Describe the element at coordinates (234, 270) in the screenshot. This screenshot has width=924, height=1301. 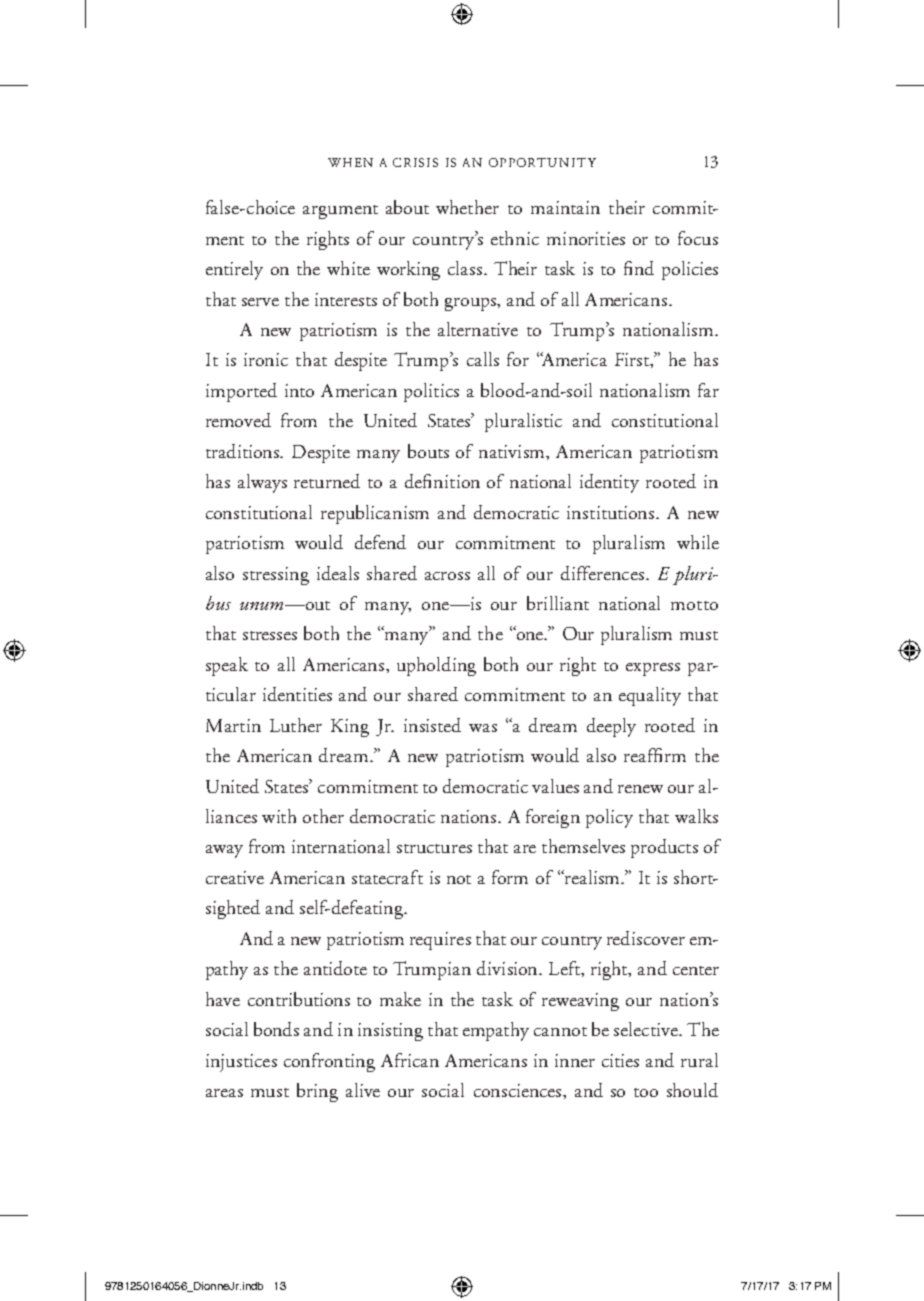
I see `entirely` at that location.
